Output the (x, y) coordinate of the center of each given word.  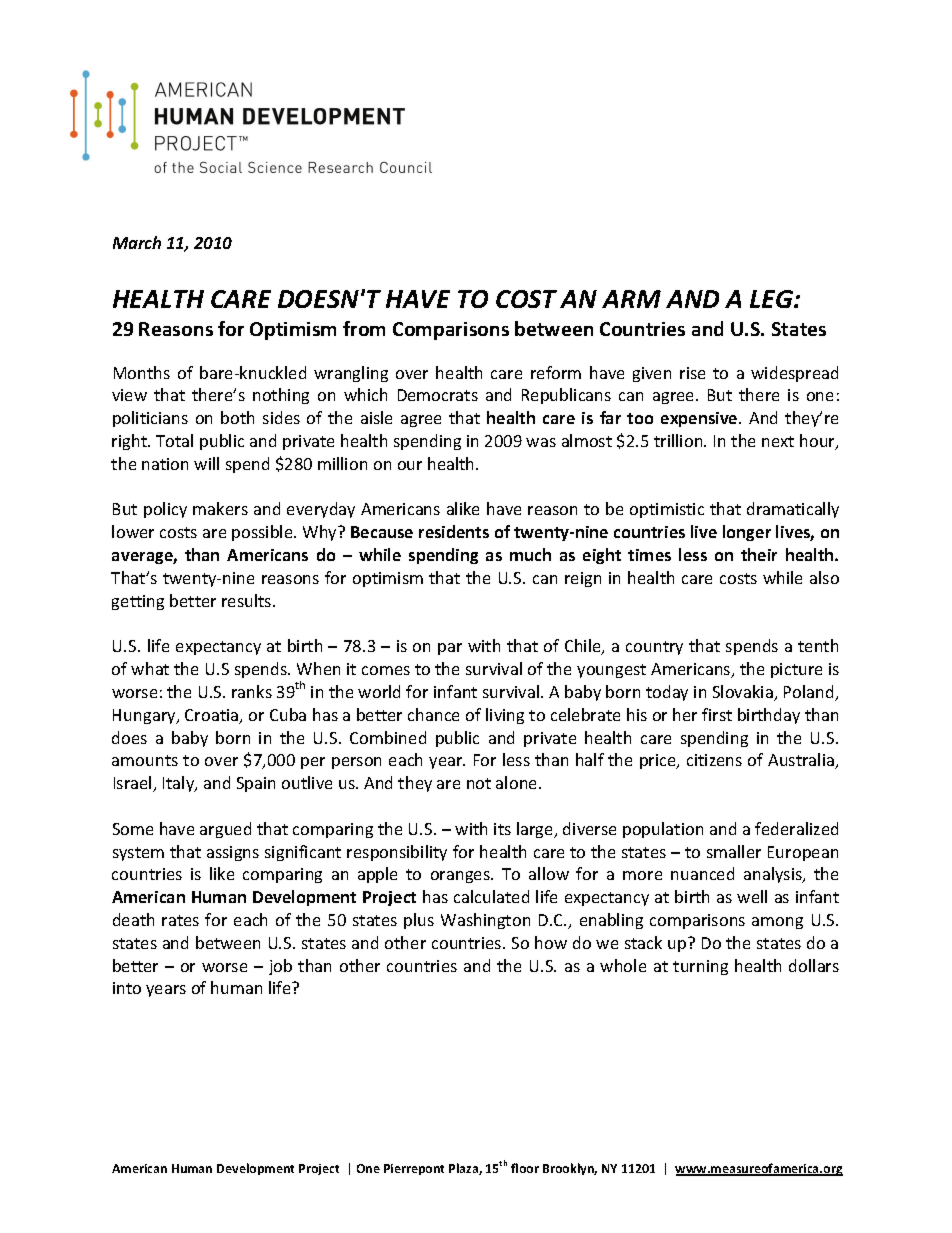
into (127, 988)
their (759, 554)
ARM (631, 299)
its (502, 829)
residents (454, 531)
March (137, 242)
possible (263, 533)
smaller (734, 851)
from (364, 328)
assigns (233, 853)
